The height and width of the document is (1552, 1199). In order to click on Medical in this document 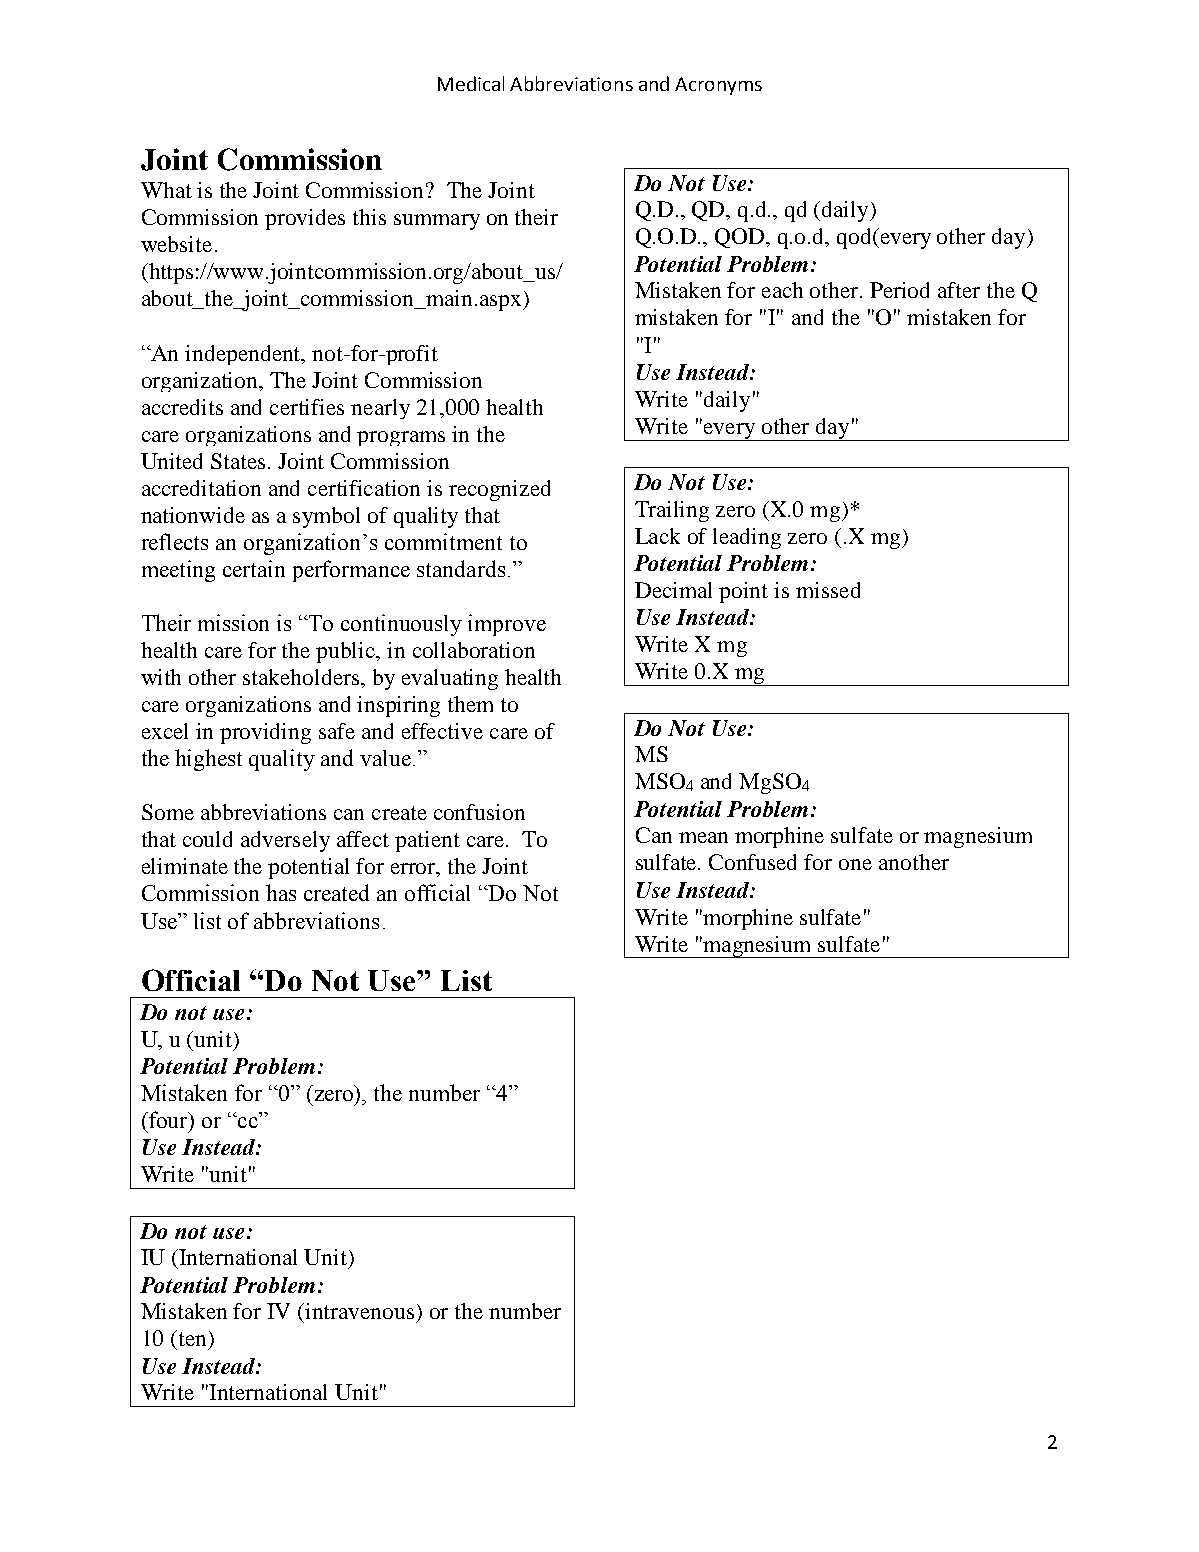, I will do `click(471, 83)`.
